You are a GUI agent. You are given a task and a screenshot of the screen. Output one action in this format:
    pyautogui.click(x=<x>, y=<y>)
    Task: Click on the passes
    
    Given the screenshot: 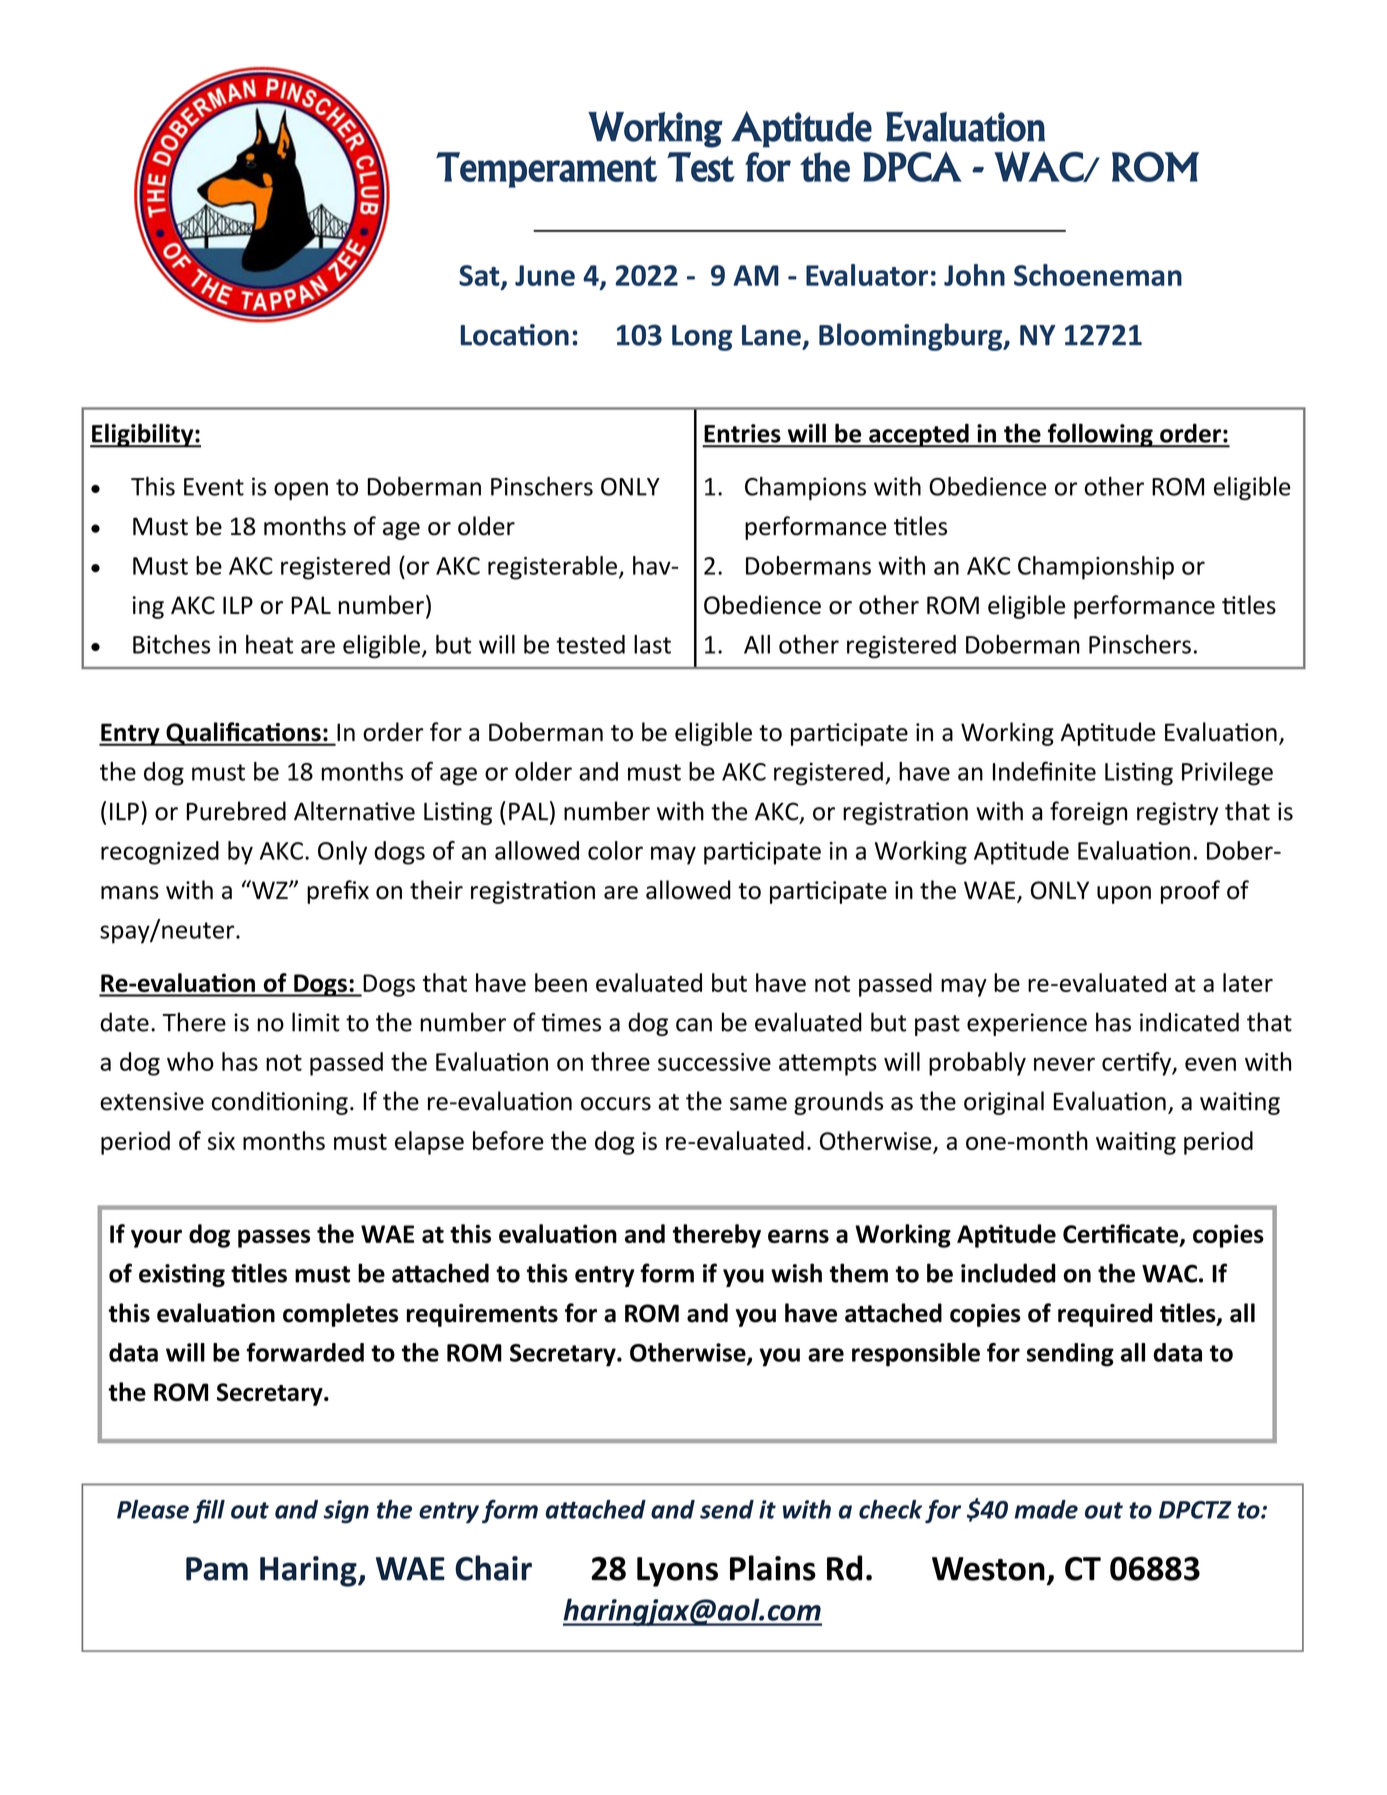 What is the action you would take?
    pyautogui.click(x=274, y=1238)
